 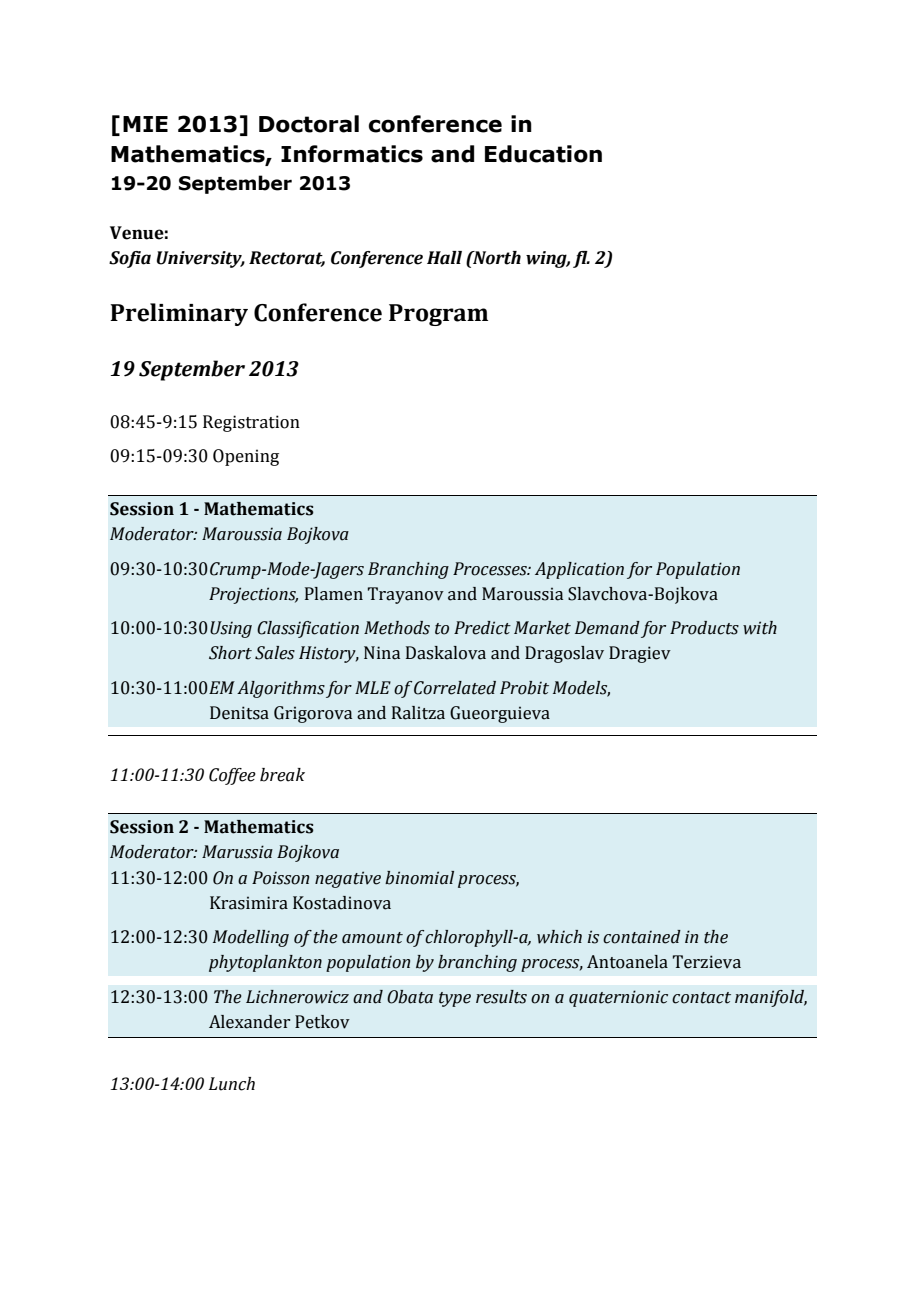 What do you see at coordinates (232, 1084) in the document?
I see `Lunch` at bounding box center [232, 1084].
